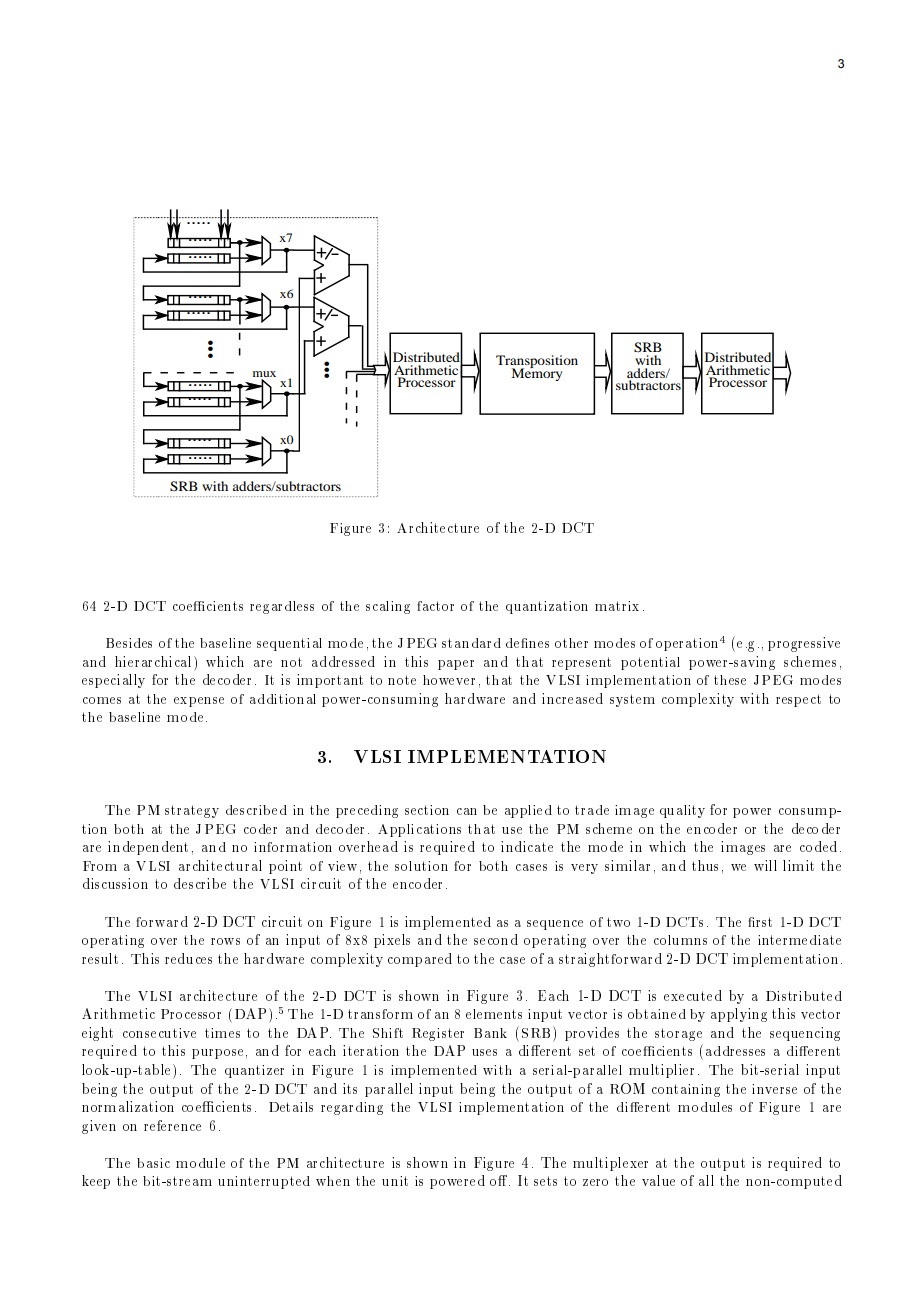 Image resolution: width=924 pixels, height=1308 pixels. Describe the element at coordinates (617, 606) in the screenshot. I see `matrix` at that location.
